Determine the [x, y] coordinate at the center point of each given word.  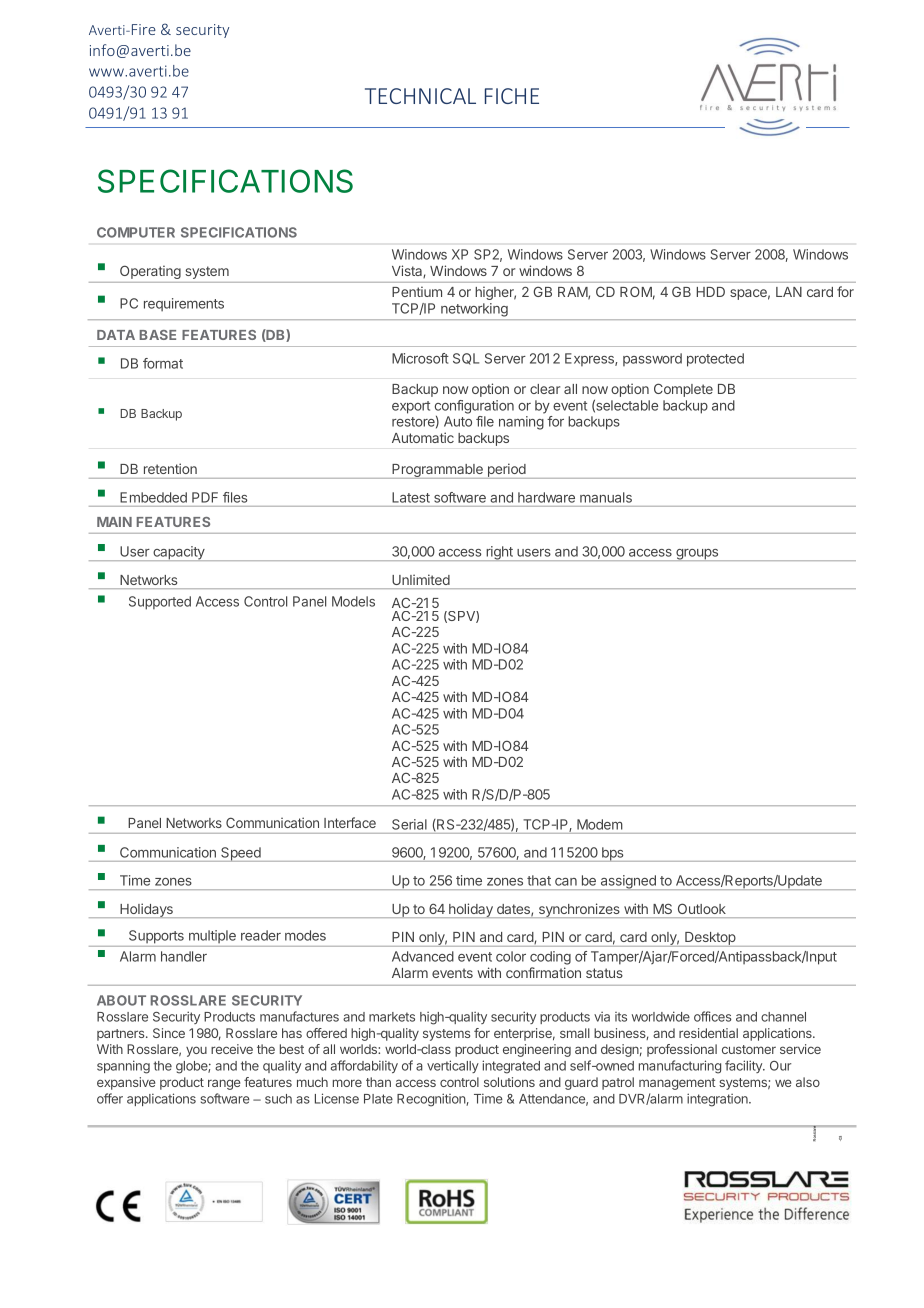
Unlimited [421, 580]
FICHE [512, 96]
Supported [160, 603]
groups [697, 555]
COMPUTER [136, 232]
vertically [453, 1066]
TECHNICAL [420, 96]
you [196, 1051]
